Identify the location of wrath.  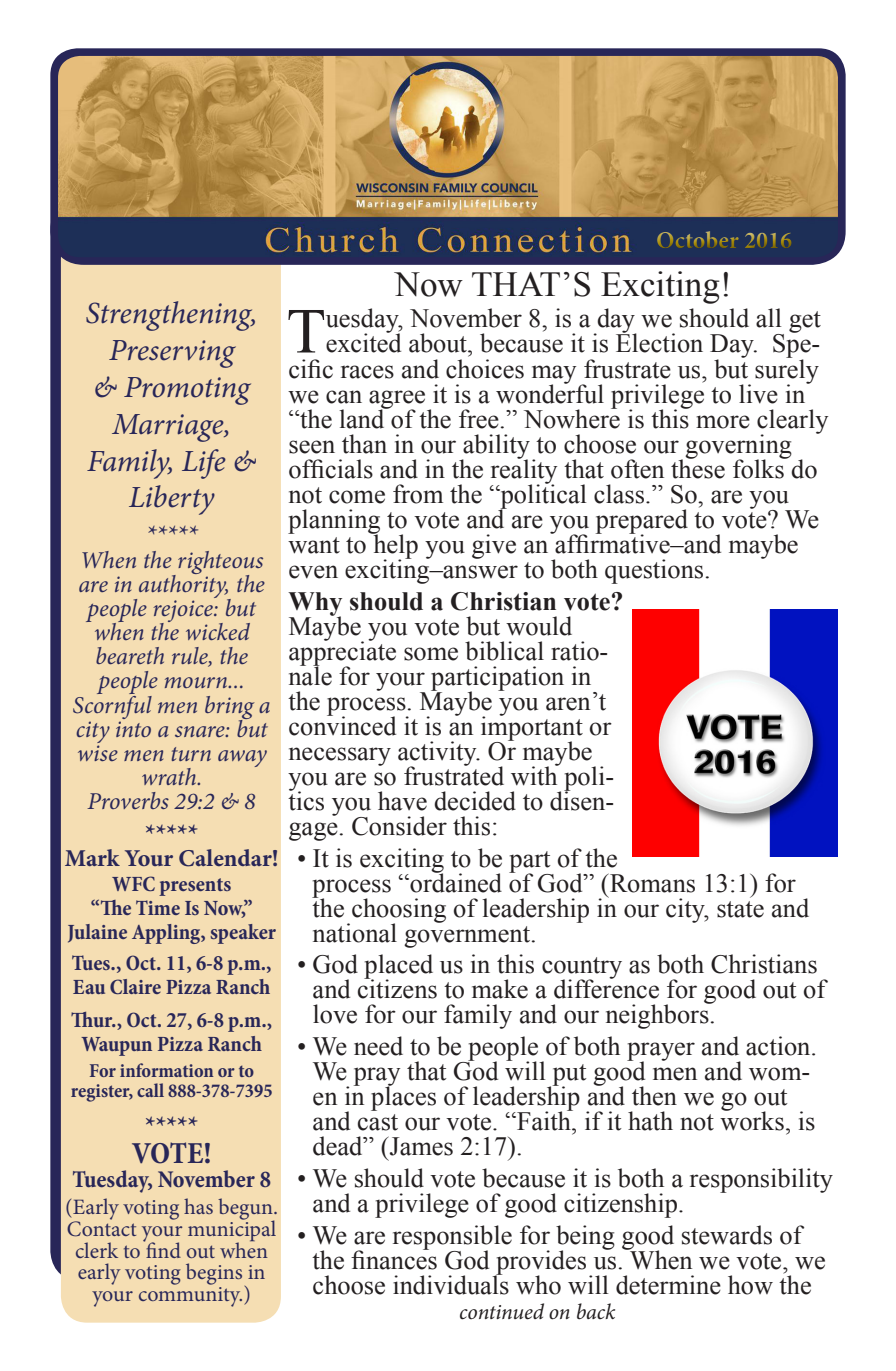
(170, 776).
